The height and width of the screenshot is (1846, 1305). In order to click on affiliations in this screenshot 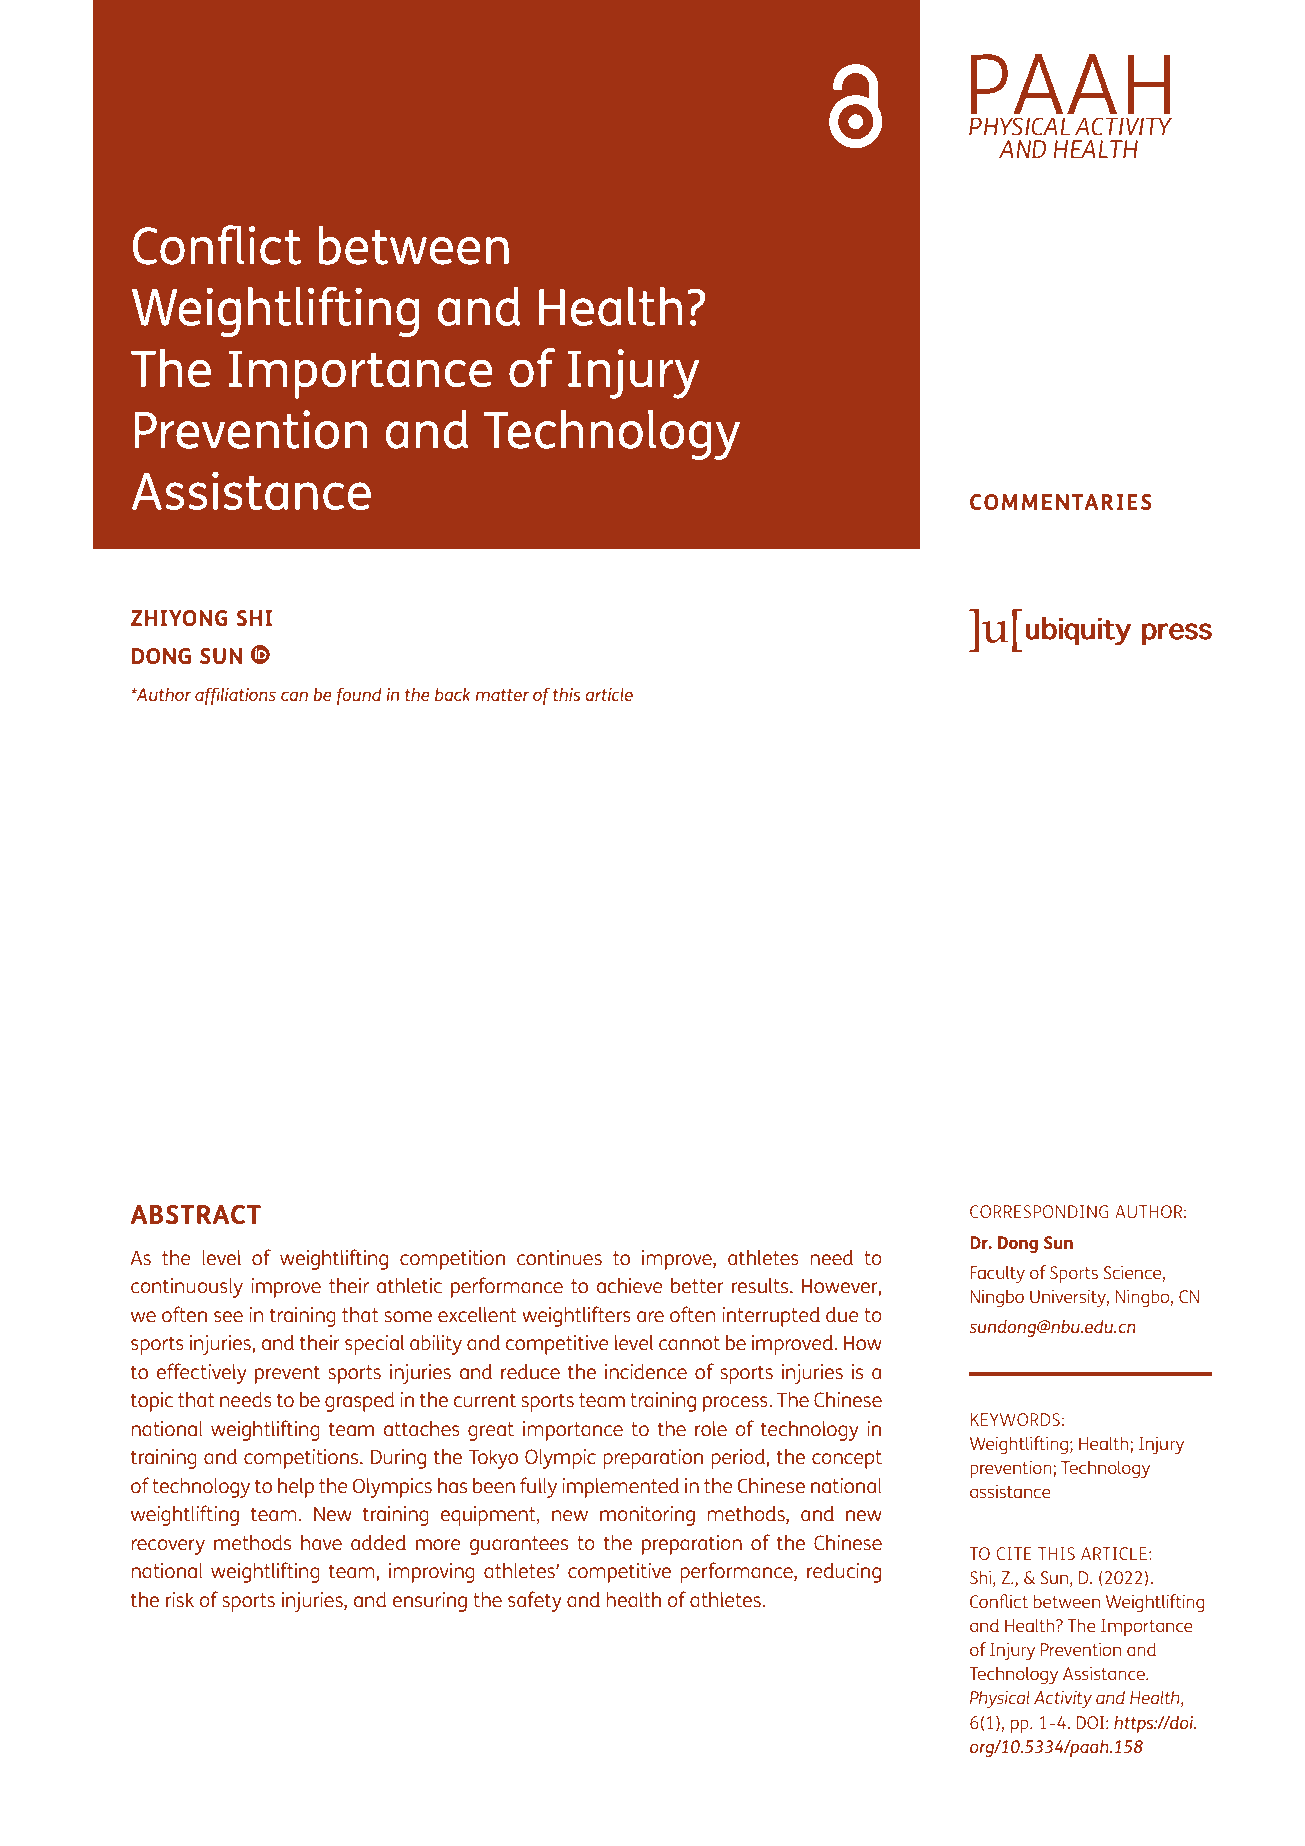, I will do `click(235, 696)`.
